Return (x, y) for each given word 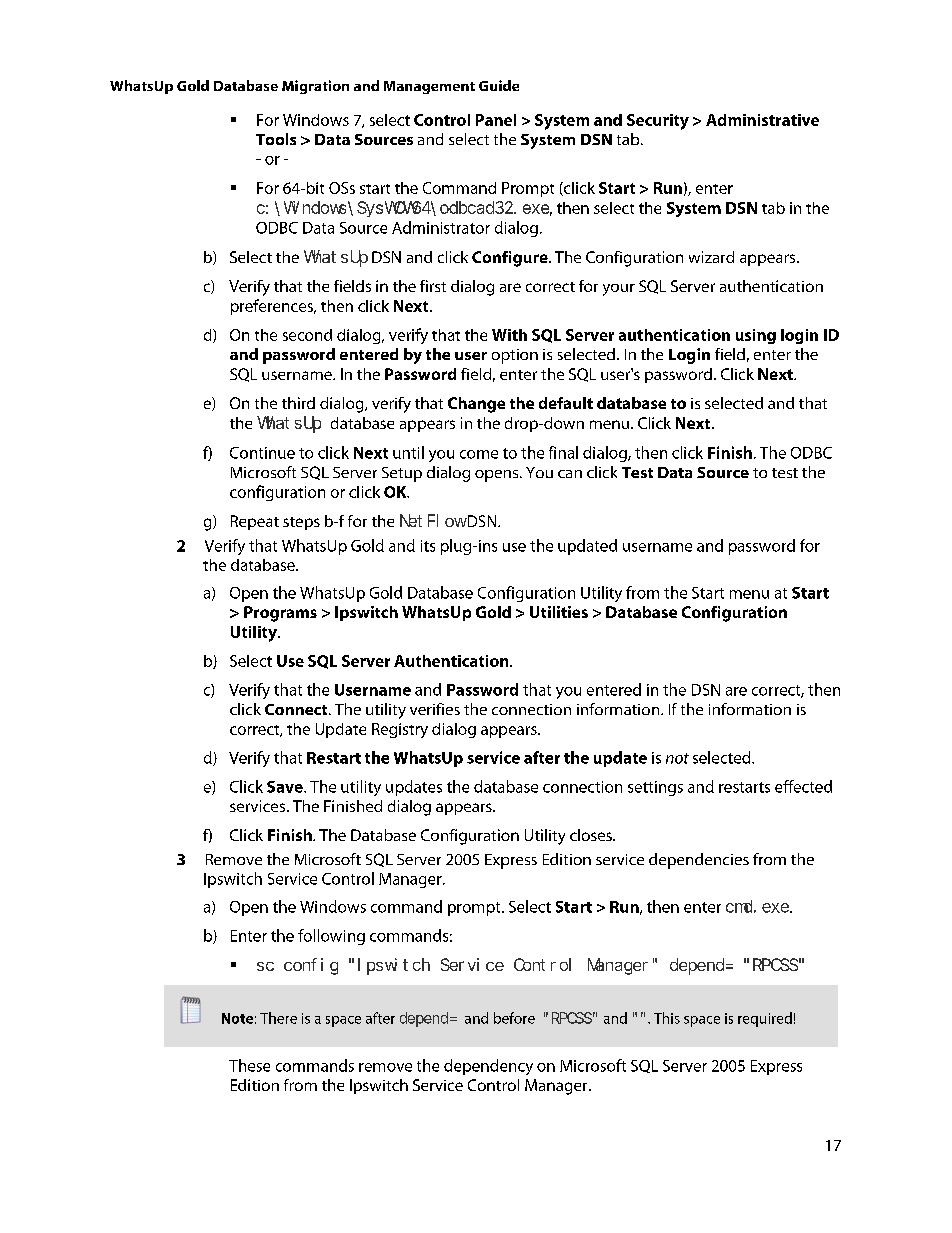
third (298, 403)
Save (286, 787)
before (514, 1018)
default (566, 403)
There (278, 1018)
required (765, 1019)
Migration (315, 87)
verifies (435, 709)
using (756, 336)
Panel (496, 120)
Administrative (762, 120)
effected (803, 786)
